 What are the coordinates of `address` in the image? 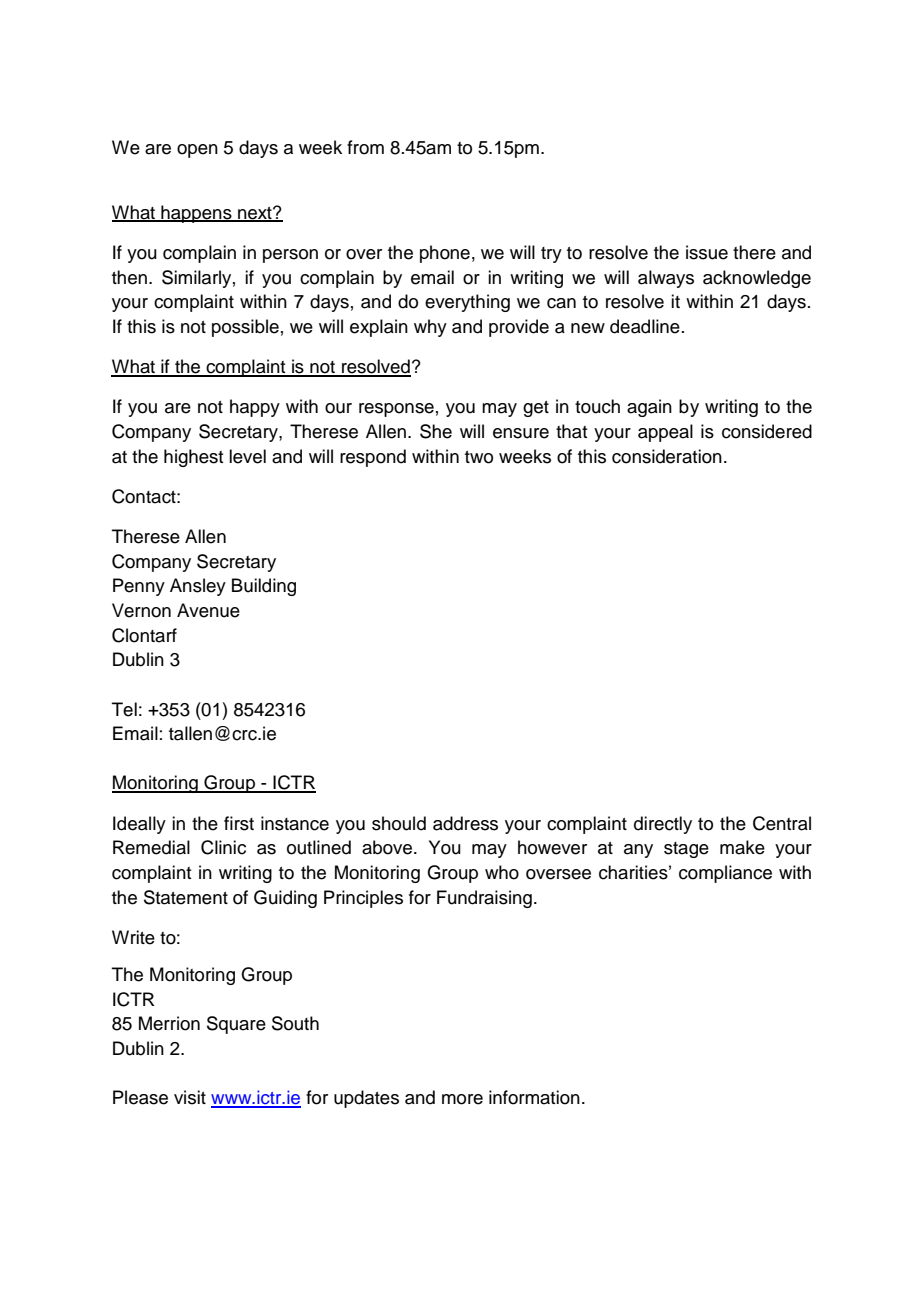 It's located at (465, 823).
